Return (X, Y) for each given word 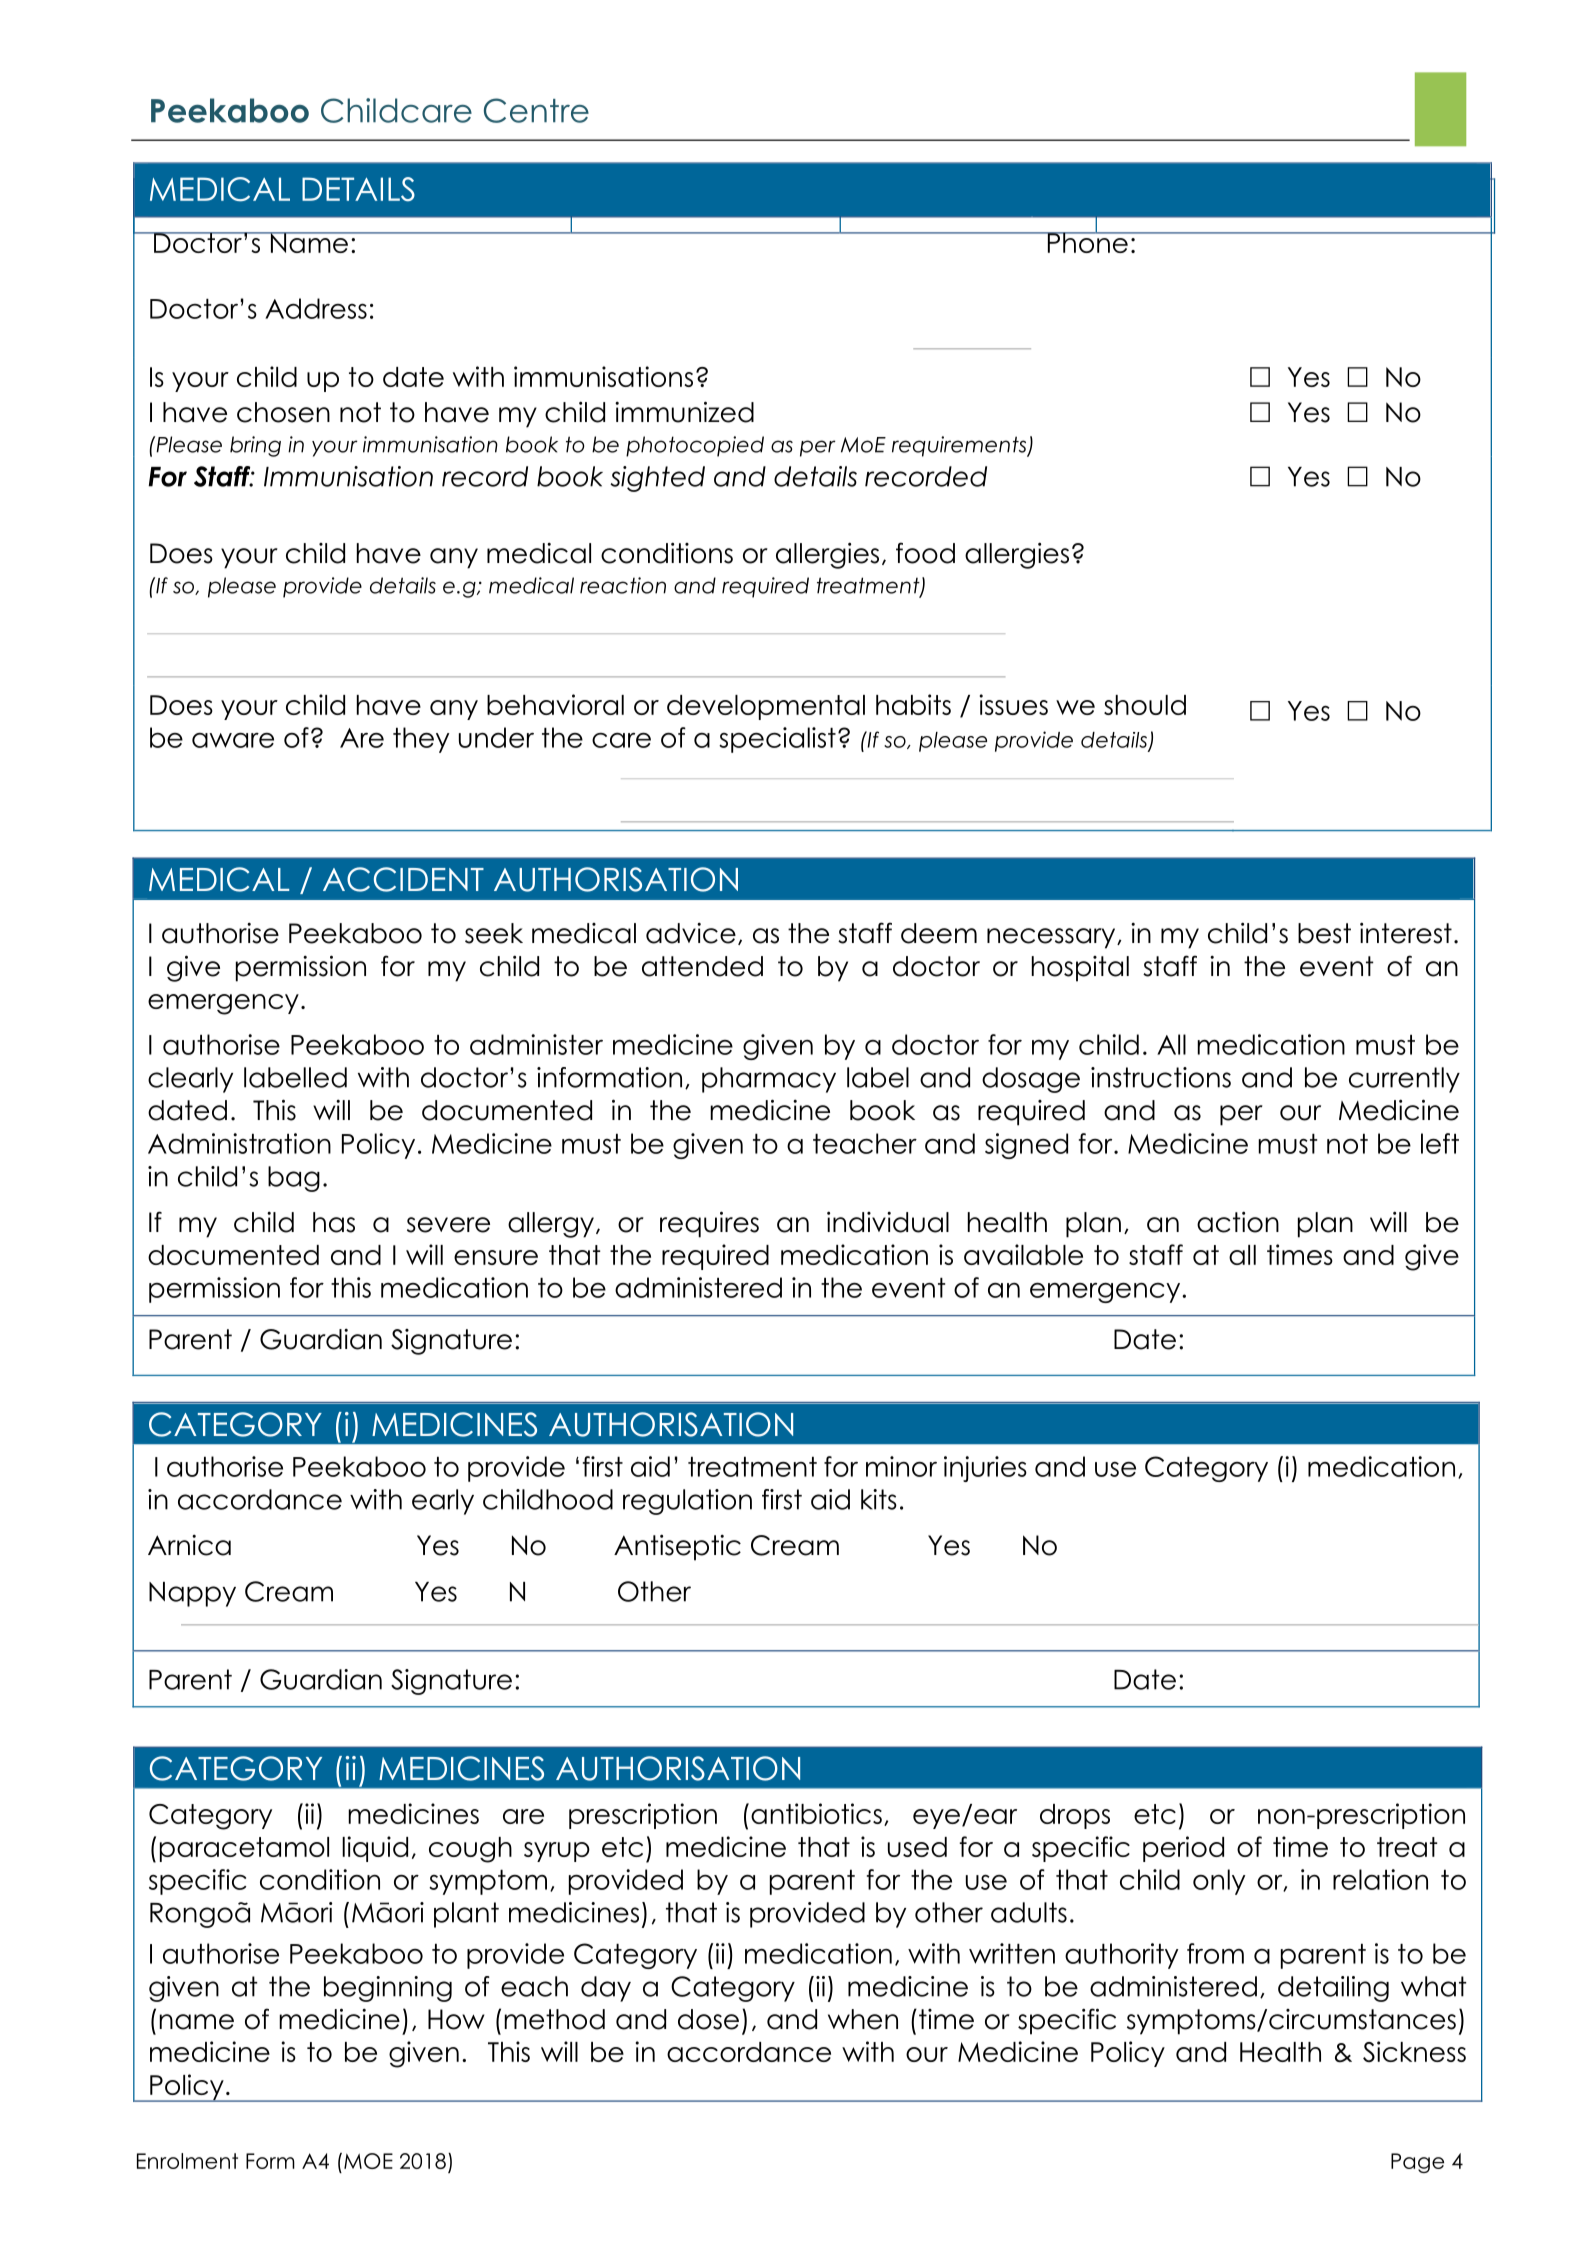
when (863, 2019)
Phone (1087, 241)
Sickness (1414, 2052)
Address (316, 308)
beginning (388, 1989)
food (925, 553)
